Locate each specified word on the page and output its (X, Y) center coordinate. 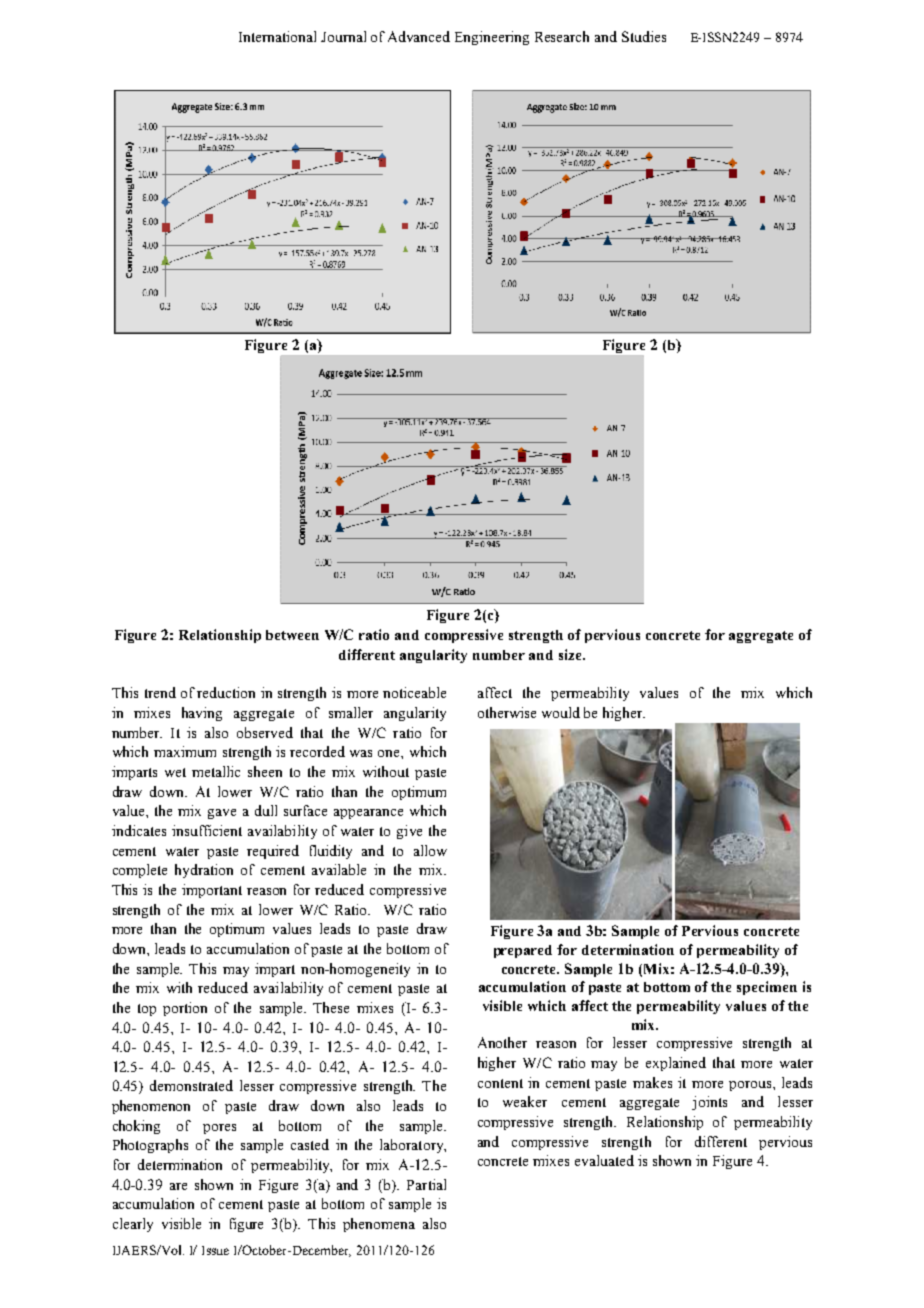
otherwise (507, 712)
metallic (216, 771)
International (277, 36)
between (292, 635)
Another (502, 1042)
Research (562, 36)
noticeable (414, 692)
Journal (343, 36)
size (571, 654)
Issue (215, 1250)
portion (185, 1009)
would (561, 712)
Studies (644, 36)
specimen (767, 988)
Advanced (419, 36)
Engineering (492, 38)
